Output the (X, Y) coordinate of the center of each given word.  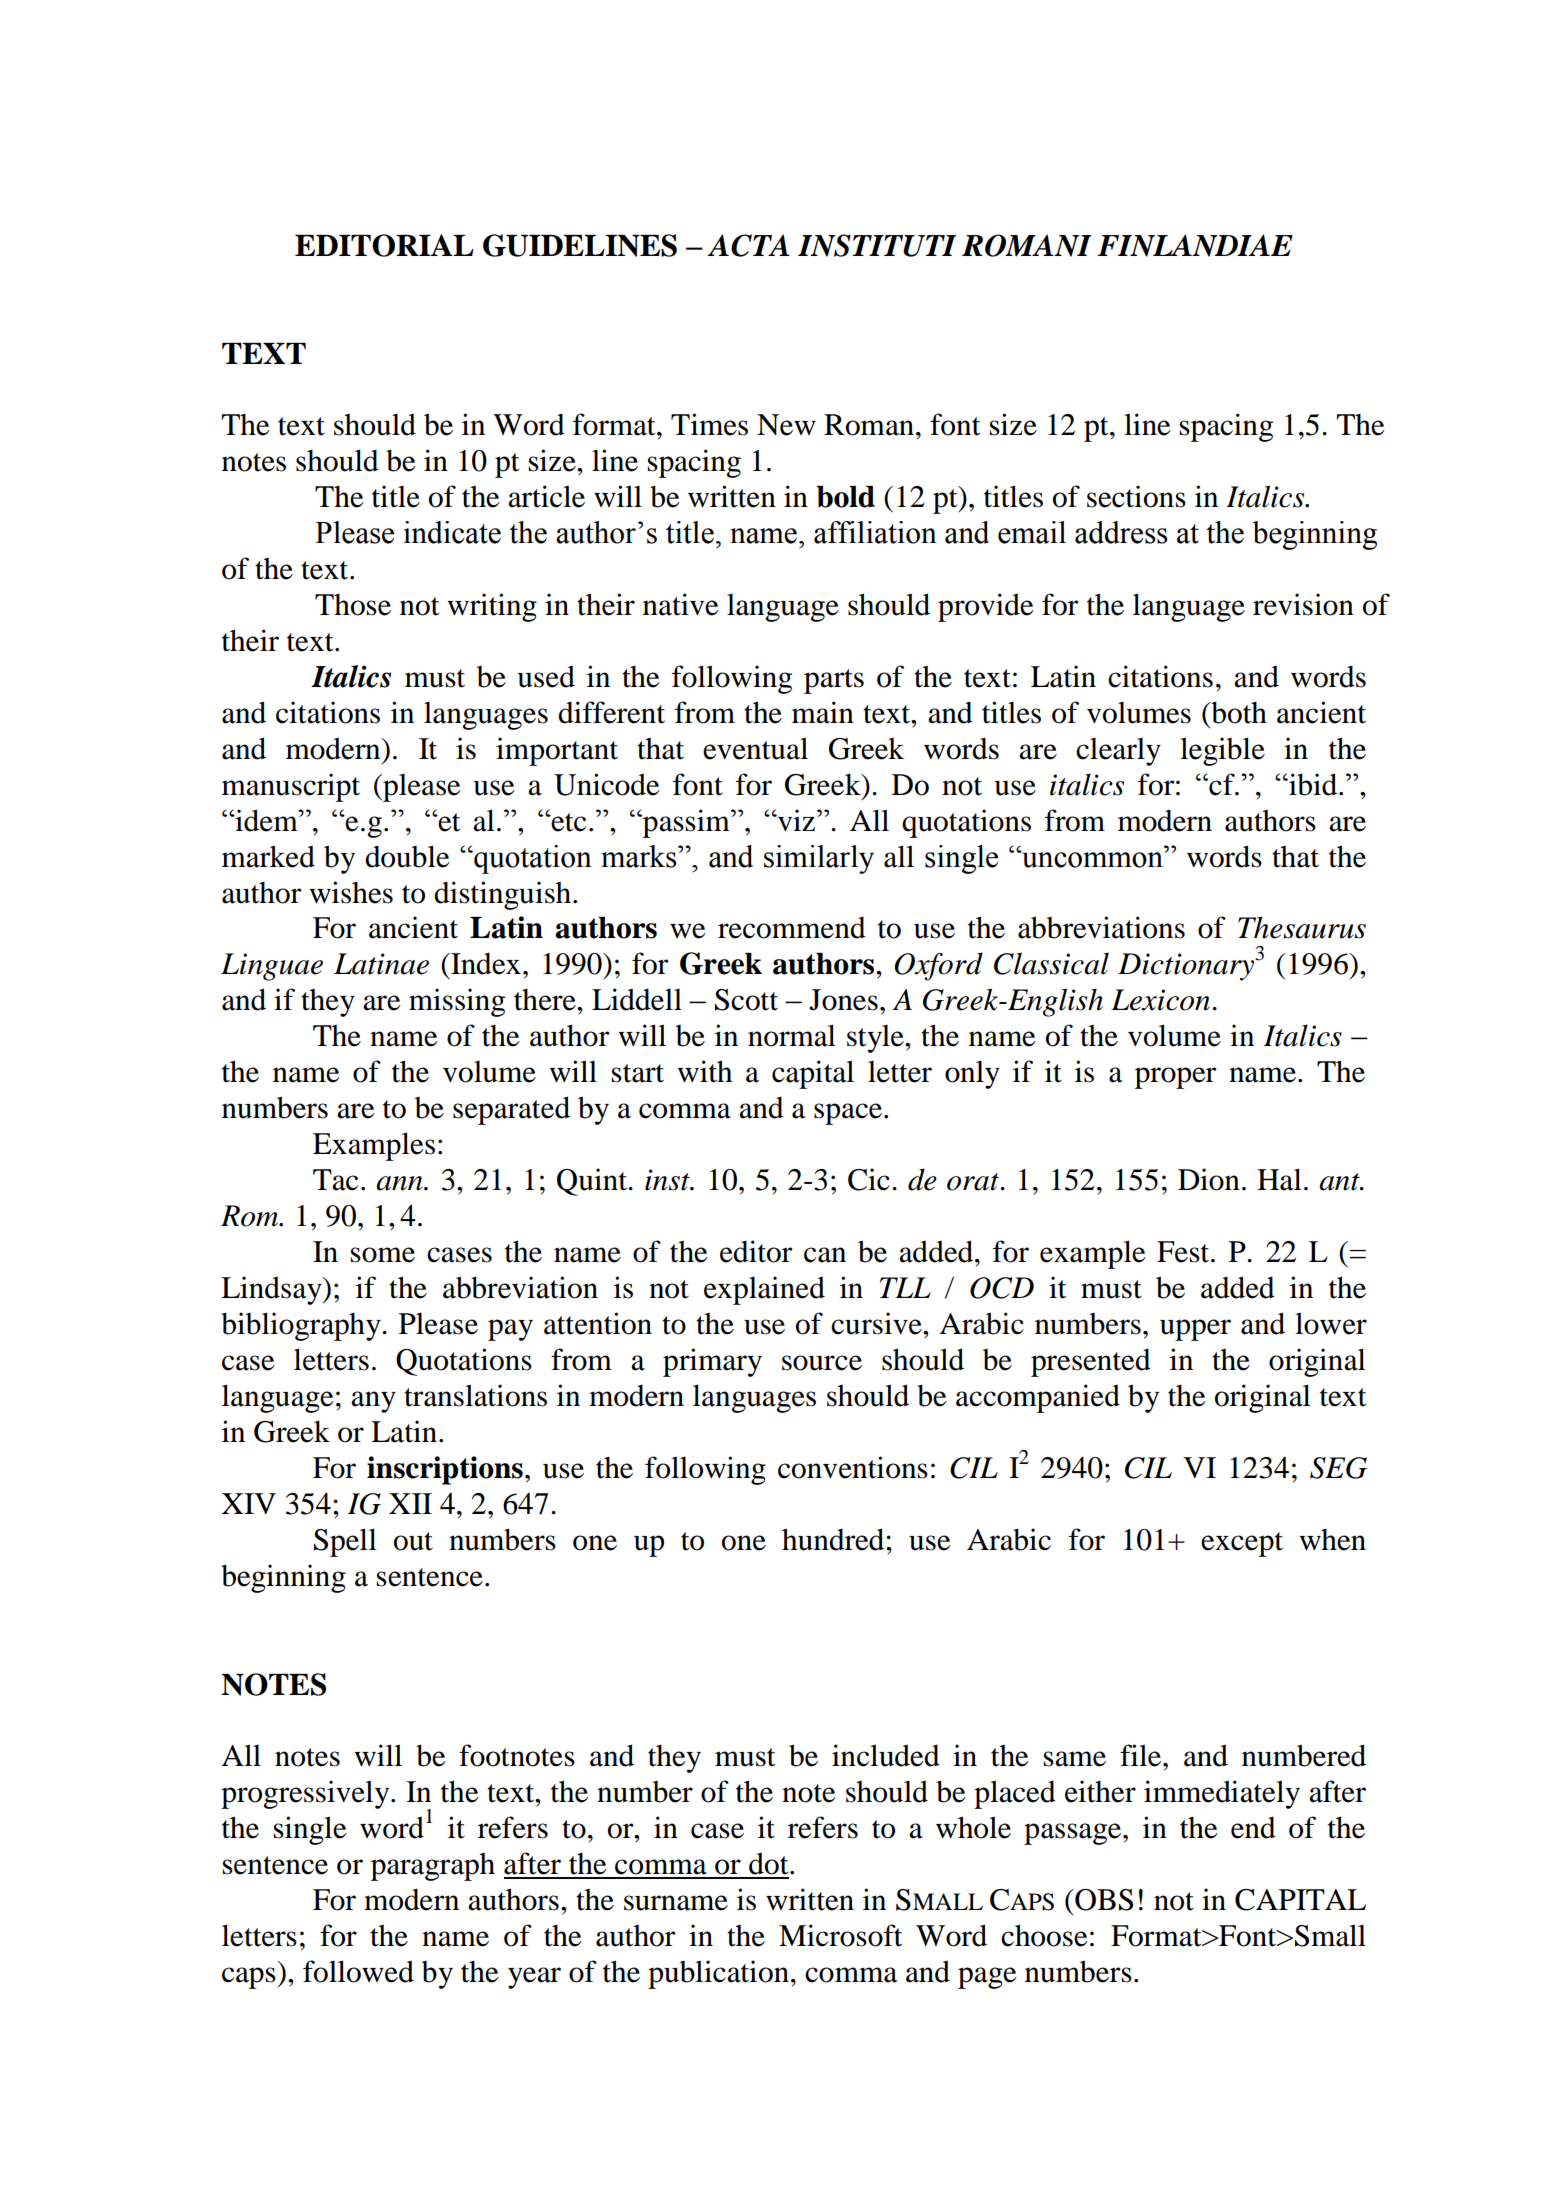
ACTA (748, 245)
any (373, 1402)
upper (1195, 1330)
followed (358, 1971)
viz (795, 820)
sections (1136, 496)
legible (1222, 751)
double (407, 856)
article (546, 496)
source (822, 1363)
